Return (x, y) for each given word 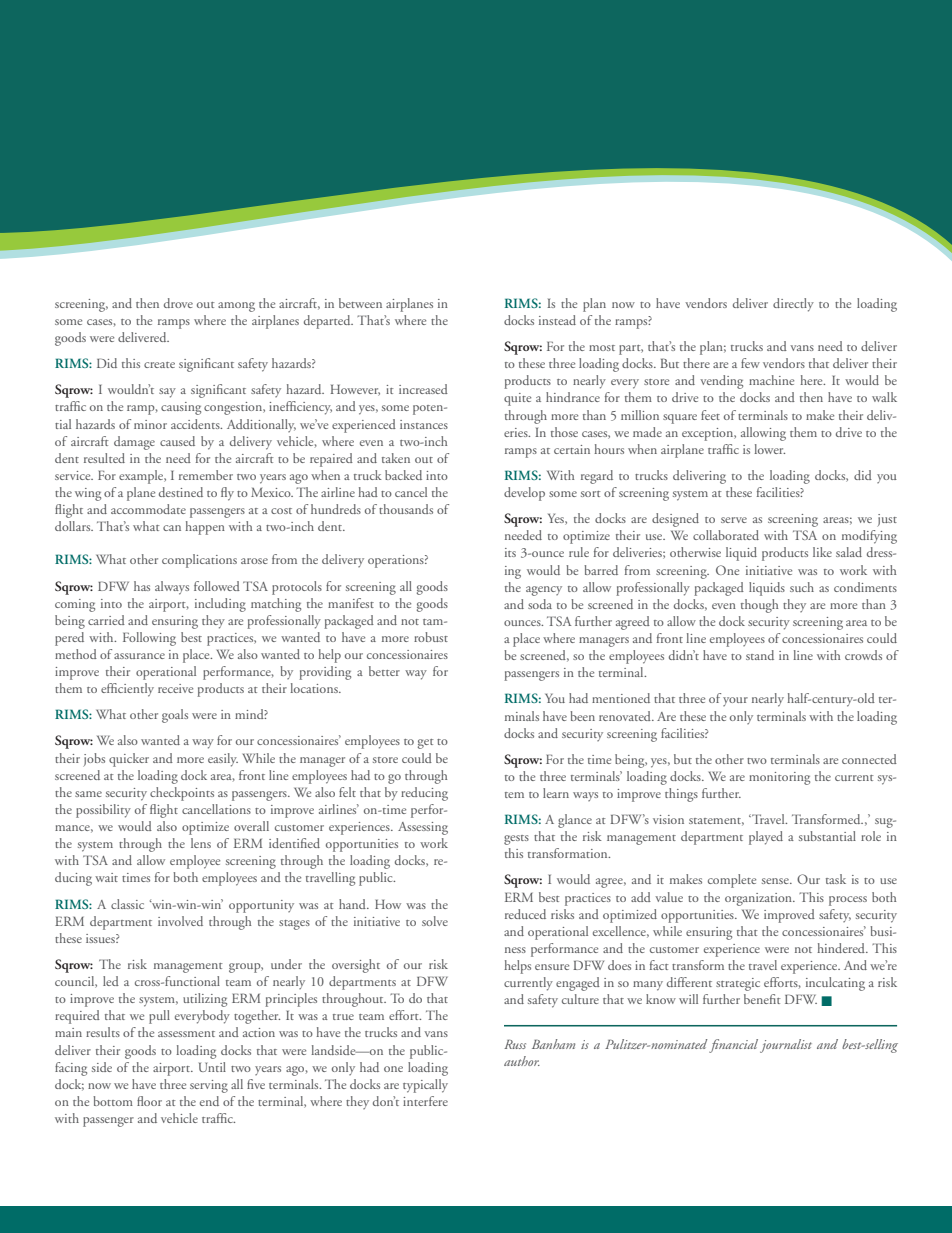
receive (175, 688)
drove (178, 303)
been (582, 716)
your (735, 701)
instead (557, 320)
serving (209, 1086)
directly (793, 305)
